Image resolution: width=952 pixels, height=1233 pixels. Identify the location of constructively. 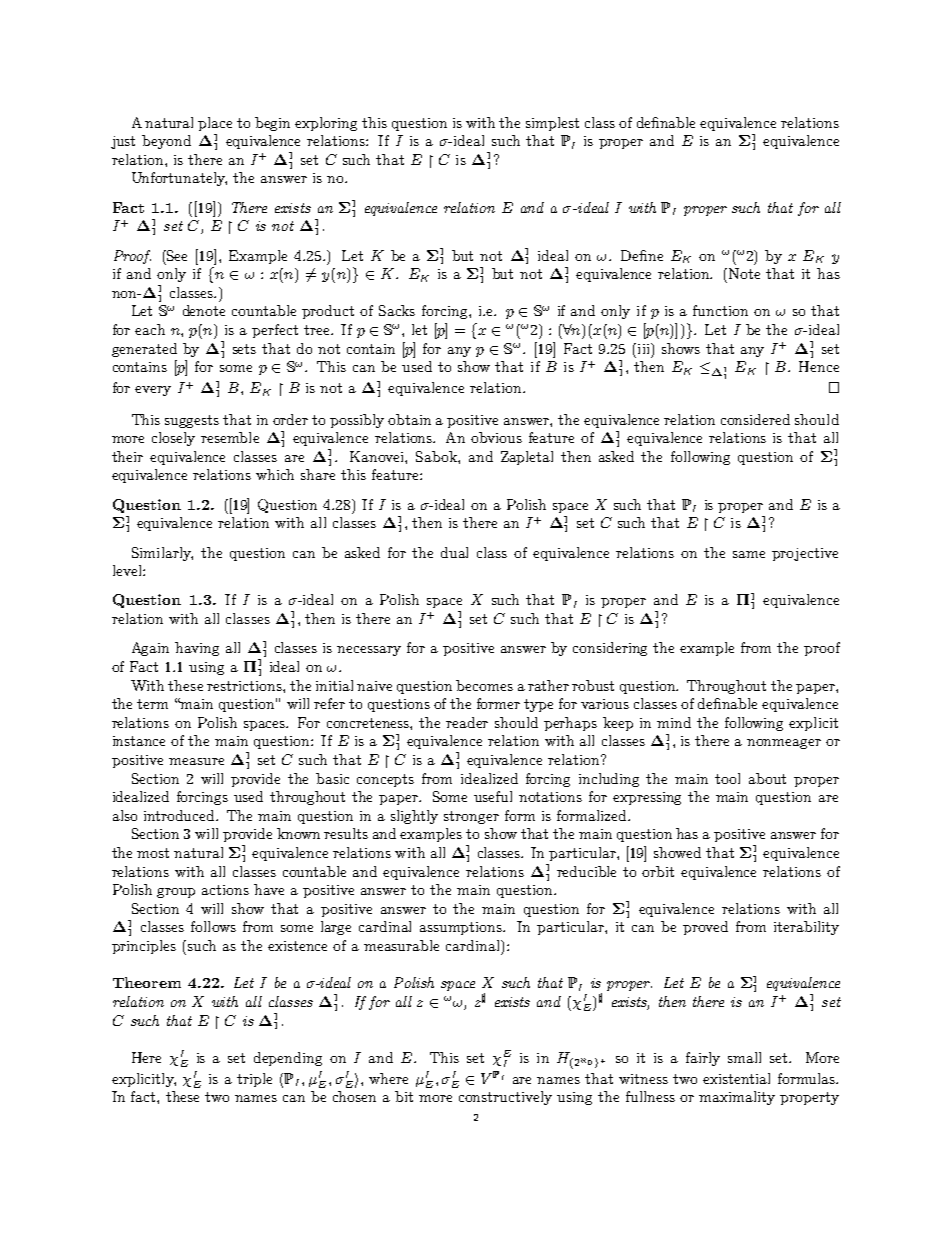
(505, 1098).
